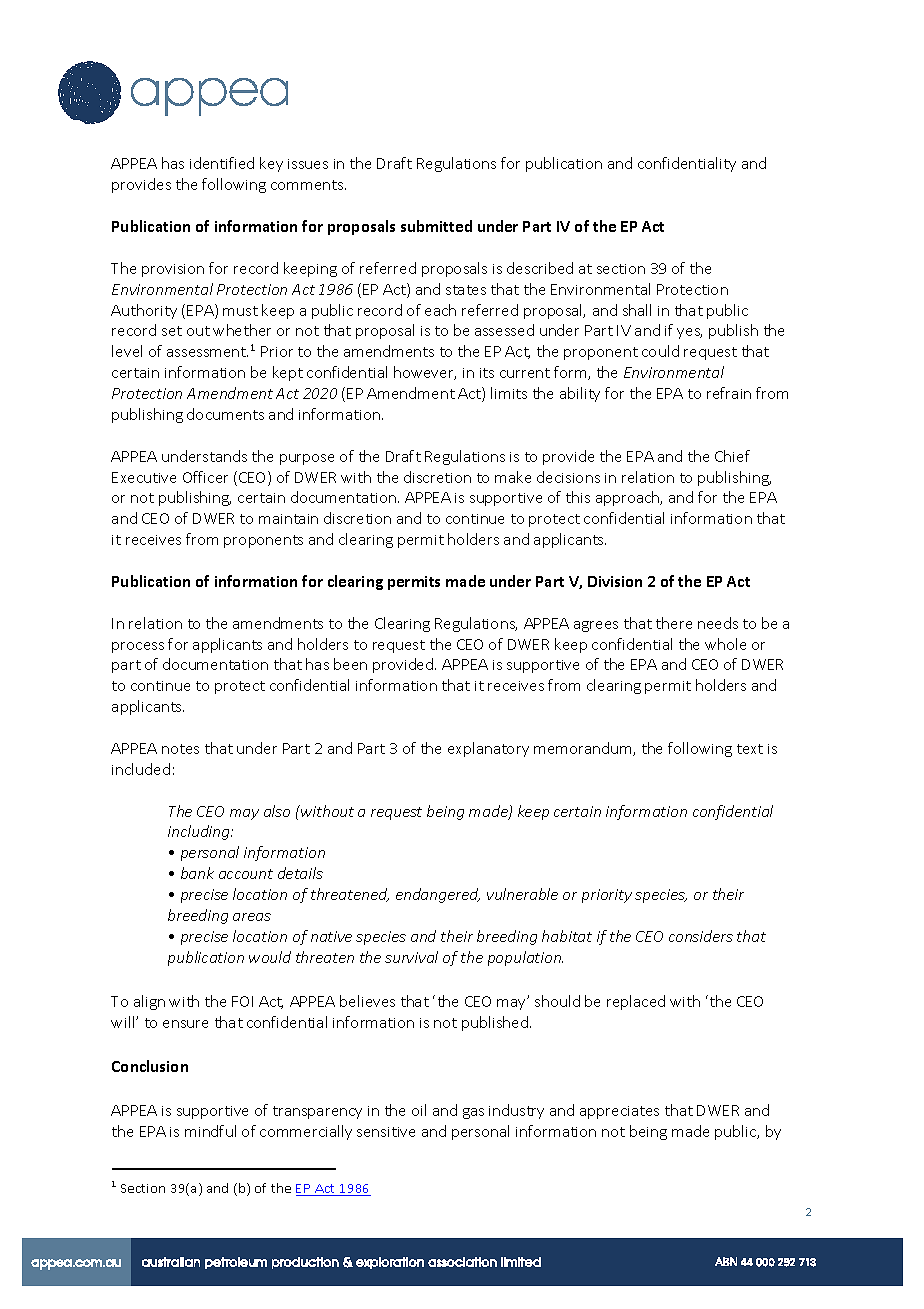 The height and width of the screenshot is (1309, 924). Describe the element at coordinates (350, 664) in the screenshot. I see `been` at that location.
